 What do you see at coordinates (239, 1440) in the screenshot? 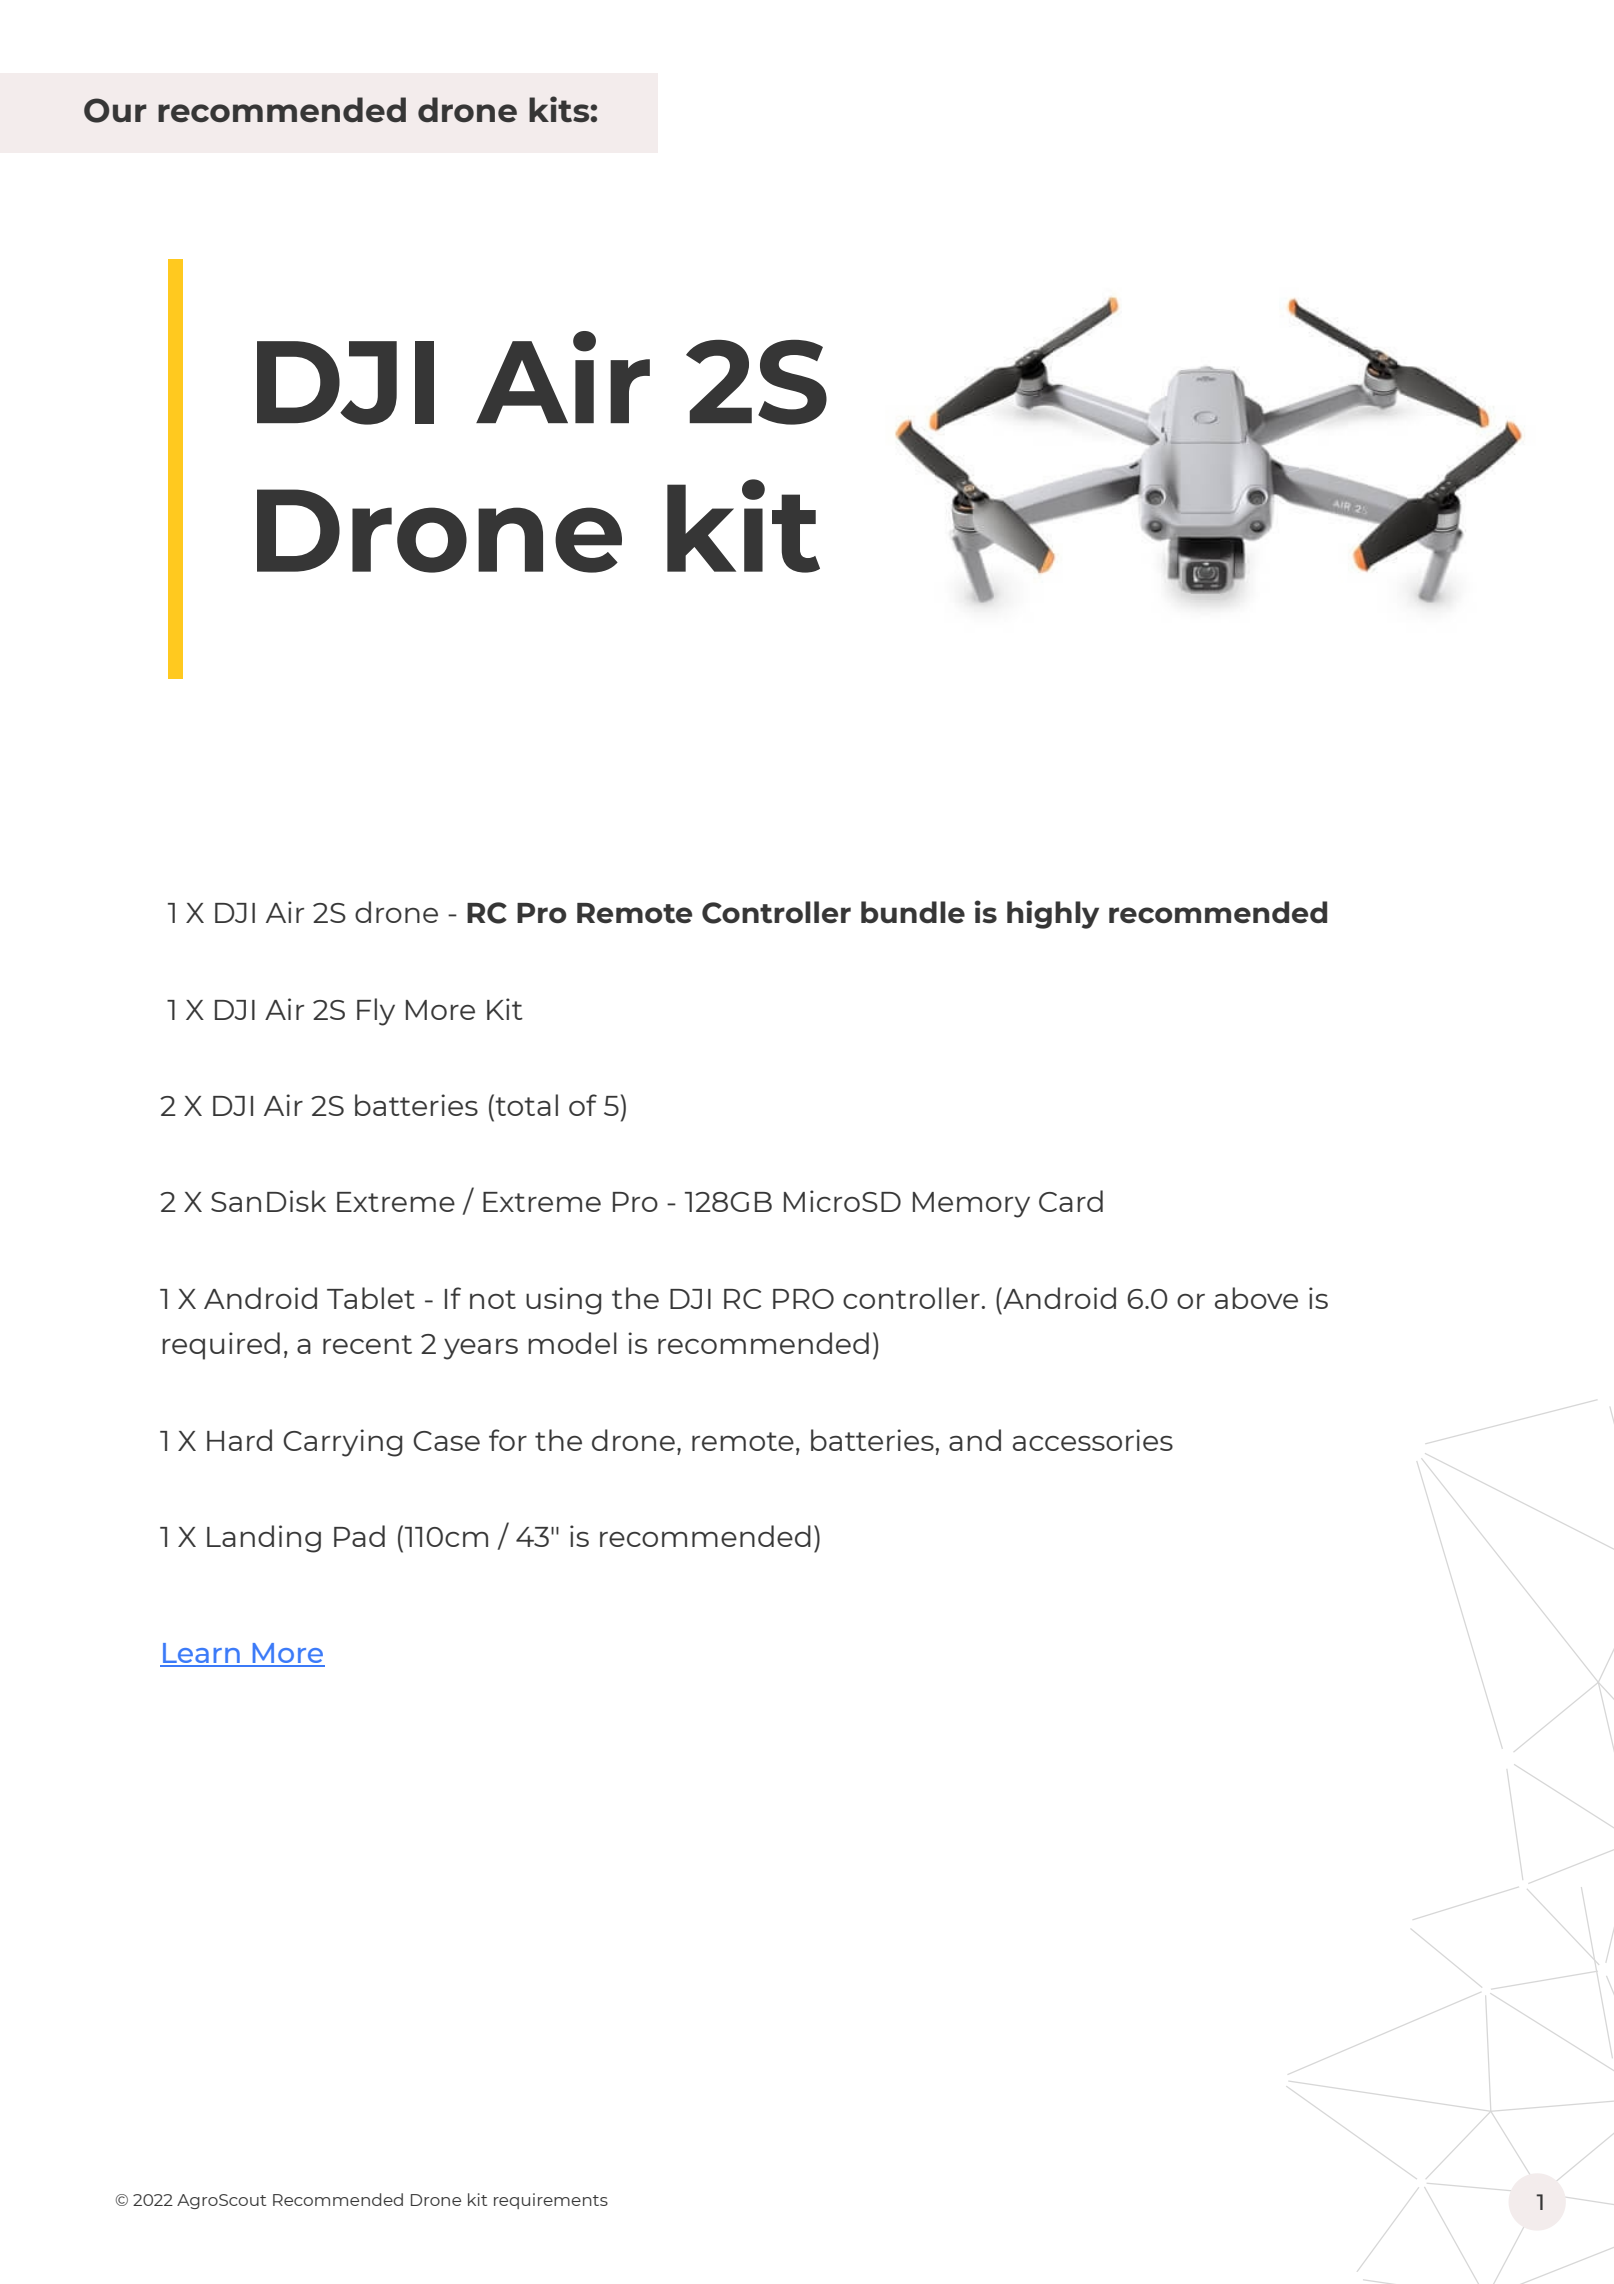
I see `Hard` at bounding box center [239, 1440].
